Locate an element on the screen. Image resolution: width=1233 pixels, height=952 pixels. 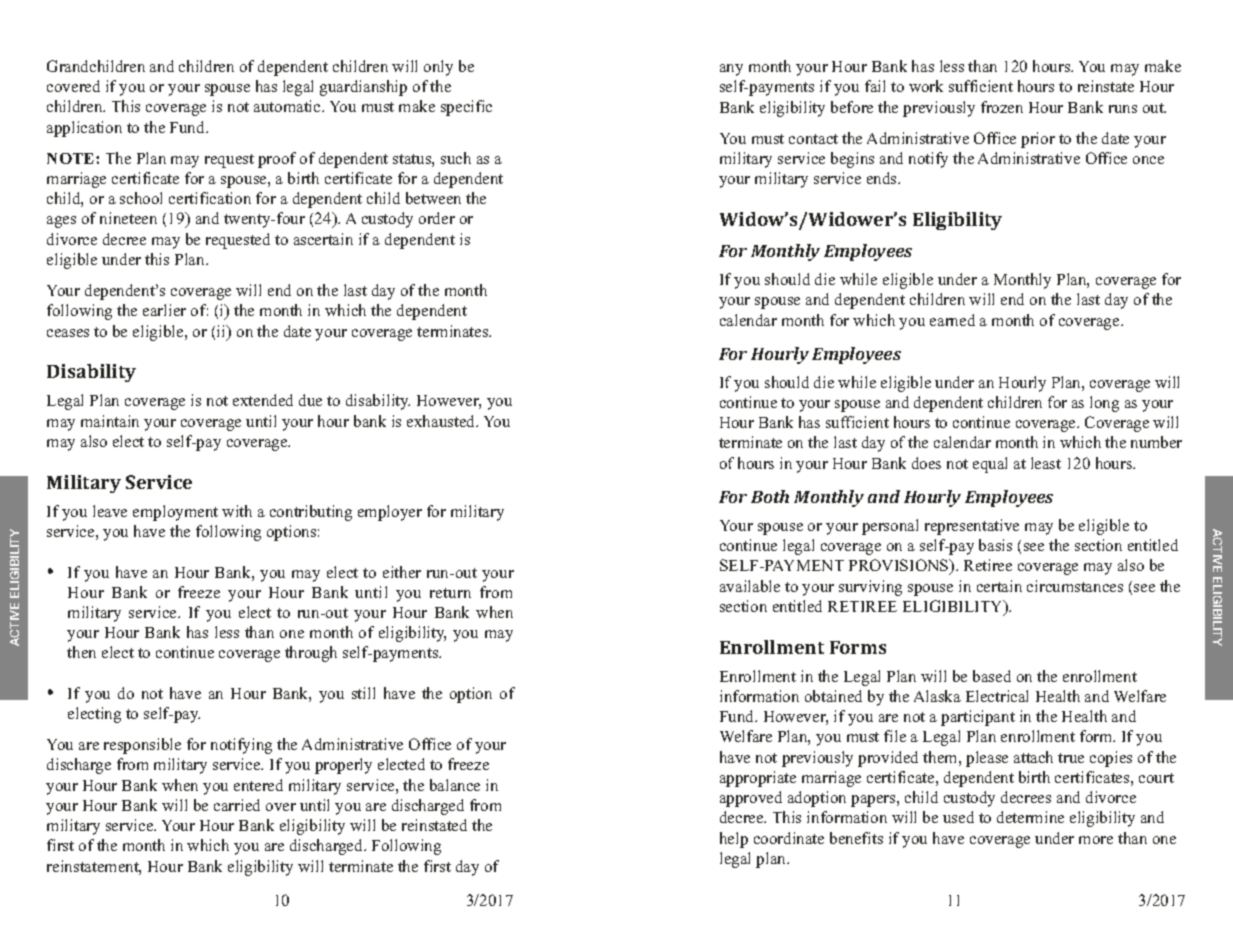
obtained is located at coordinates (833, 696).
